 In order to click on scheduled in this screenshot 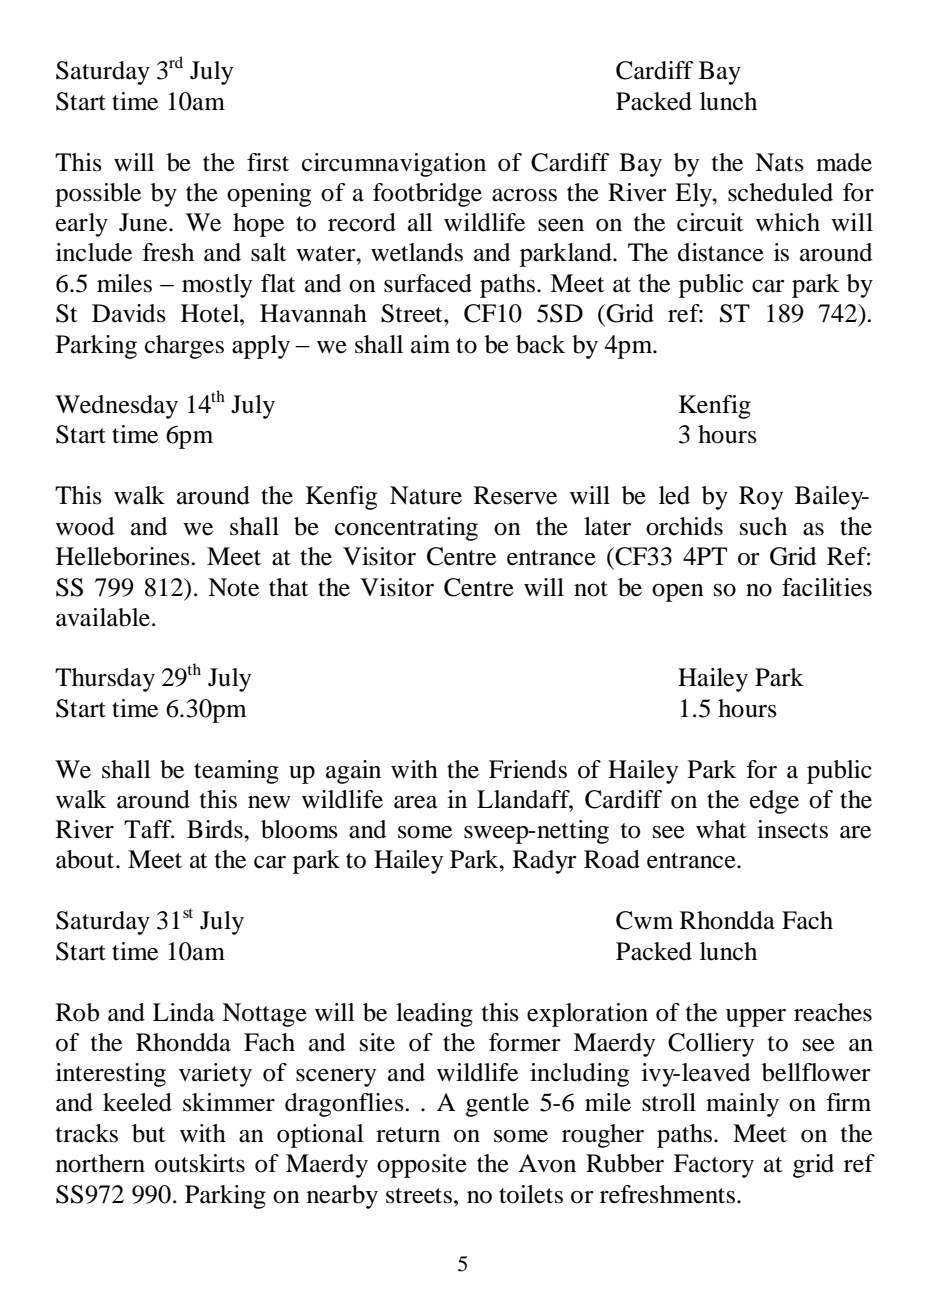, I will do `click(780, 192)`.
